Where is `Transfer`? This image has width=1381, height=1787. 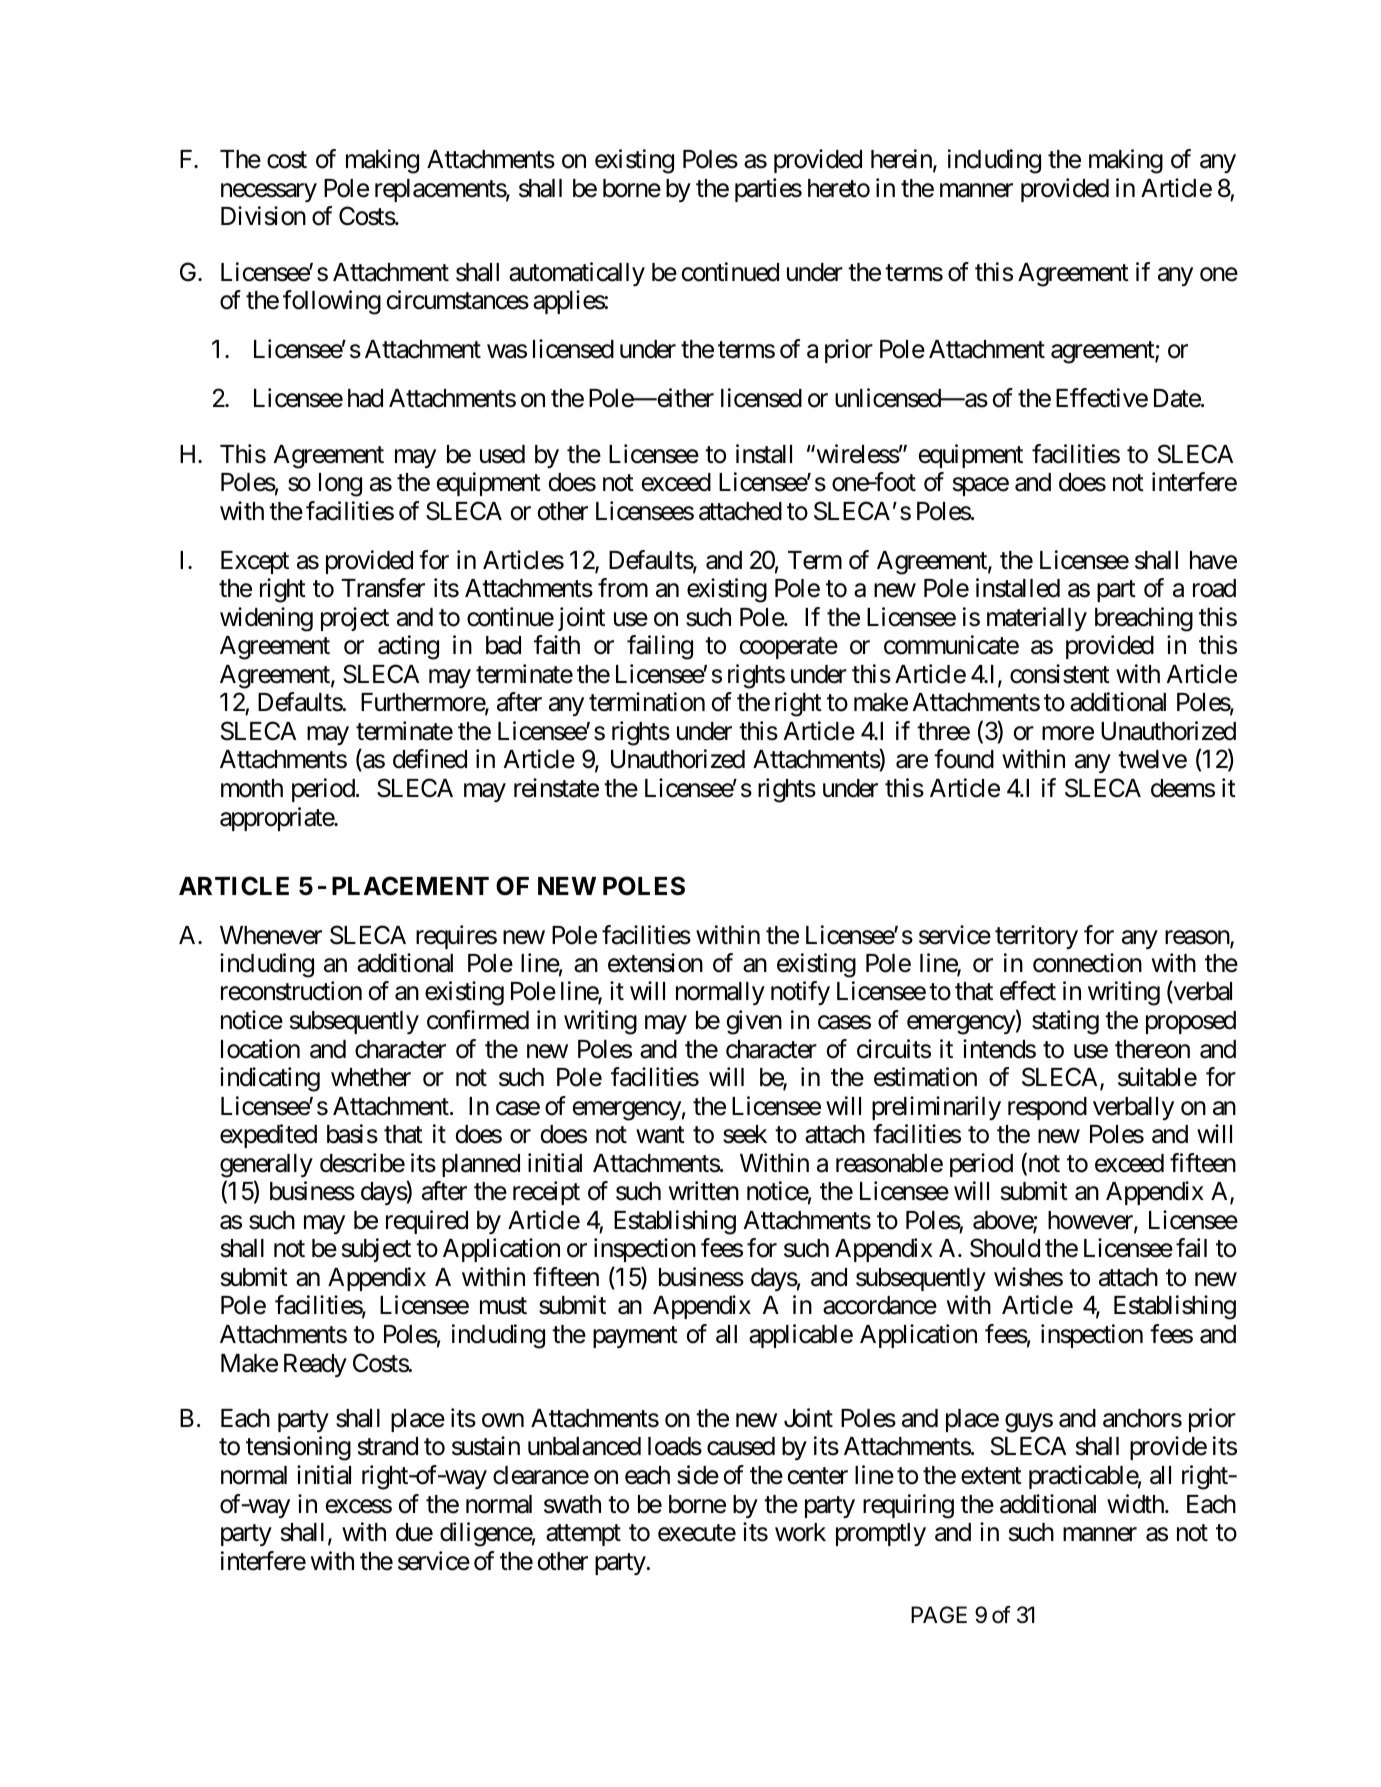
Transfer is located at coordinates (383, 588).
